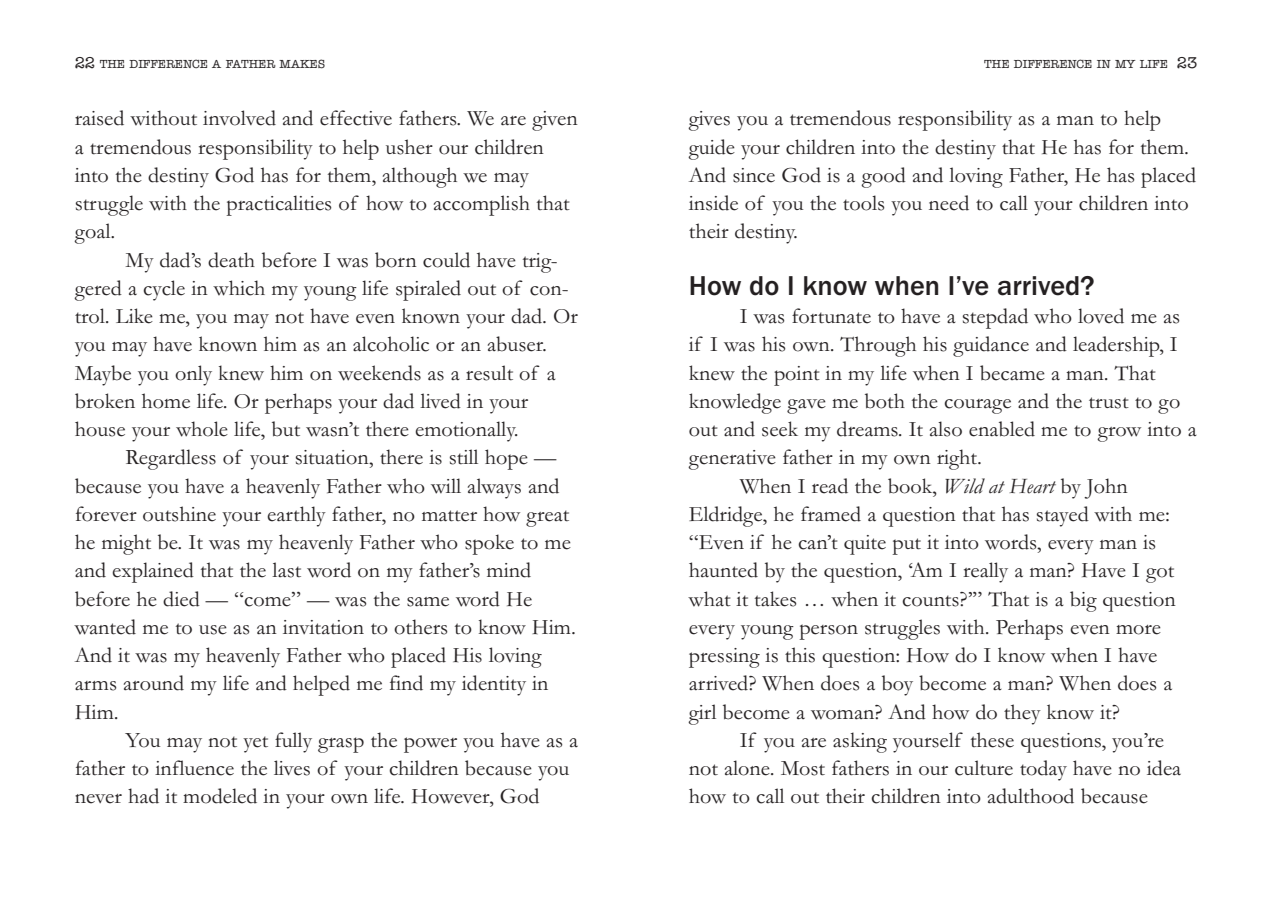 The width and height of the screenshot is (1272, 908). Describe the element at coordinates (748, 768) in the screenshot. I see `alone` at that location.
